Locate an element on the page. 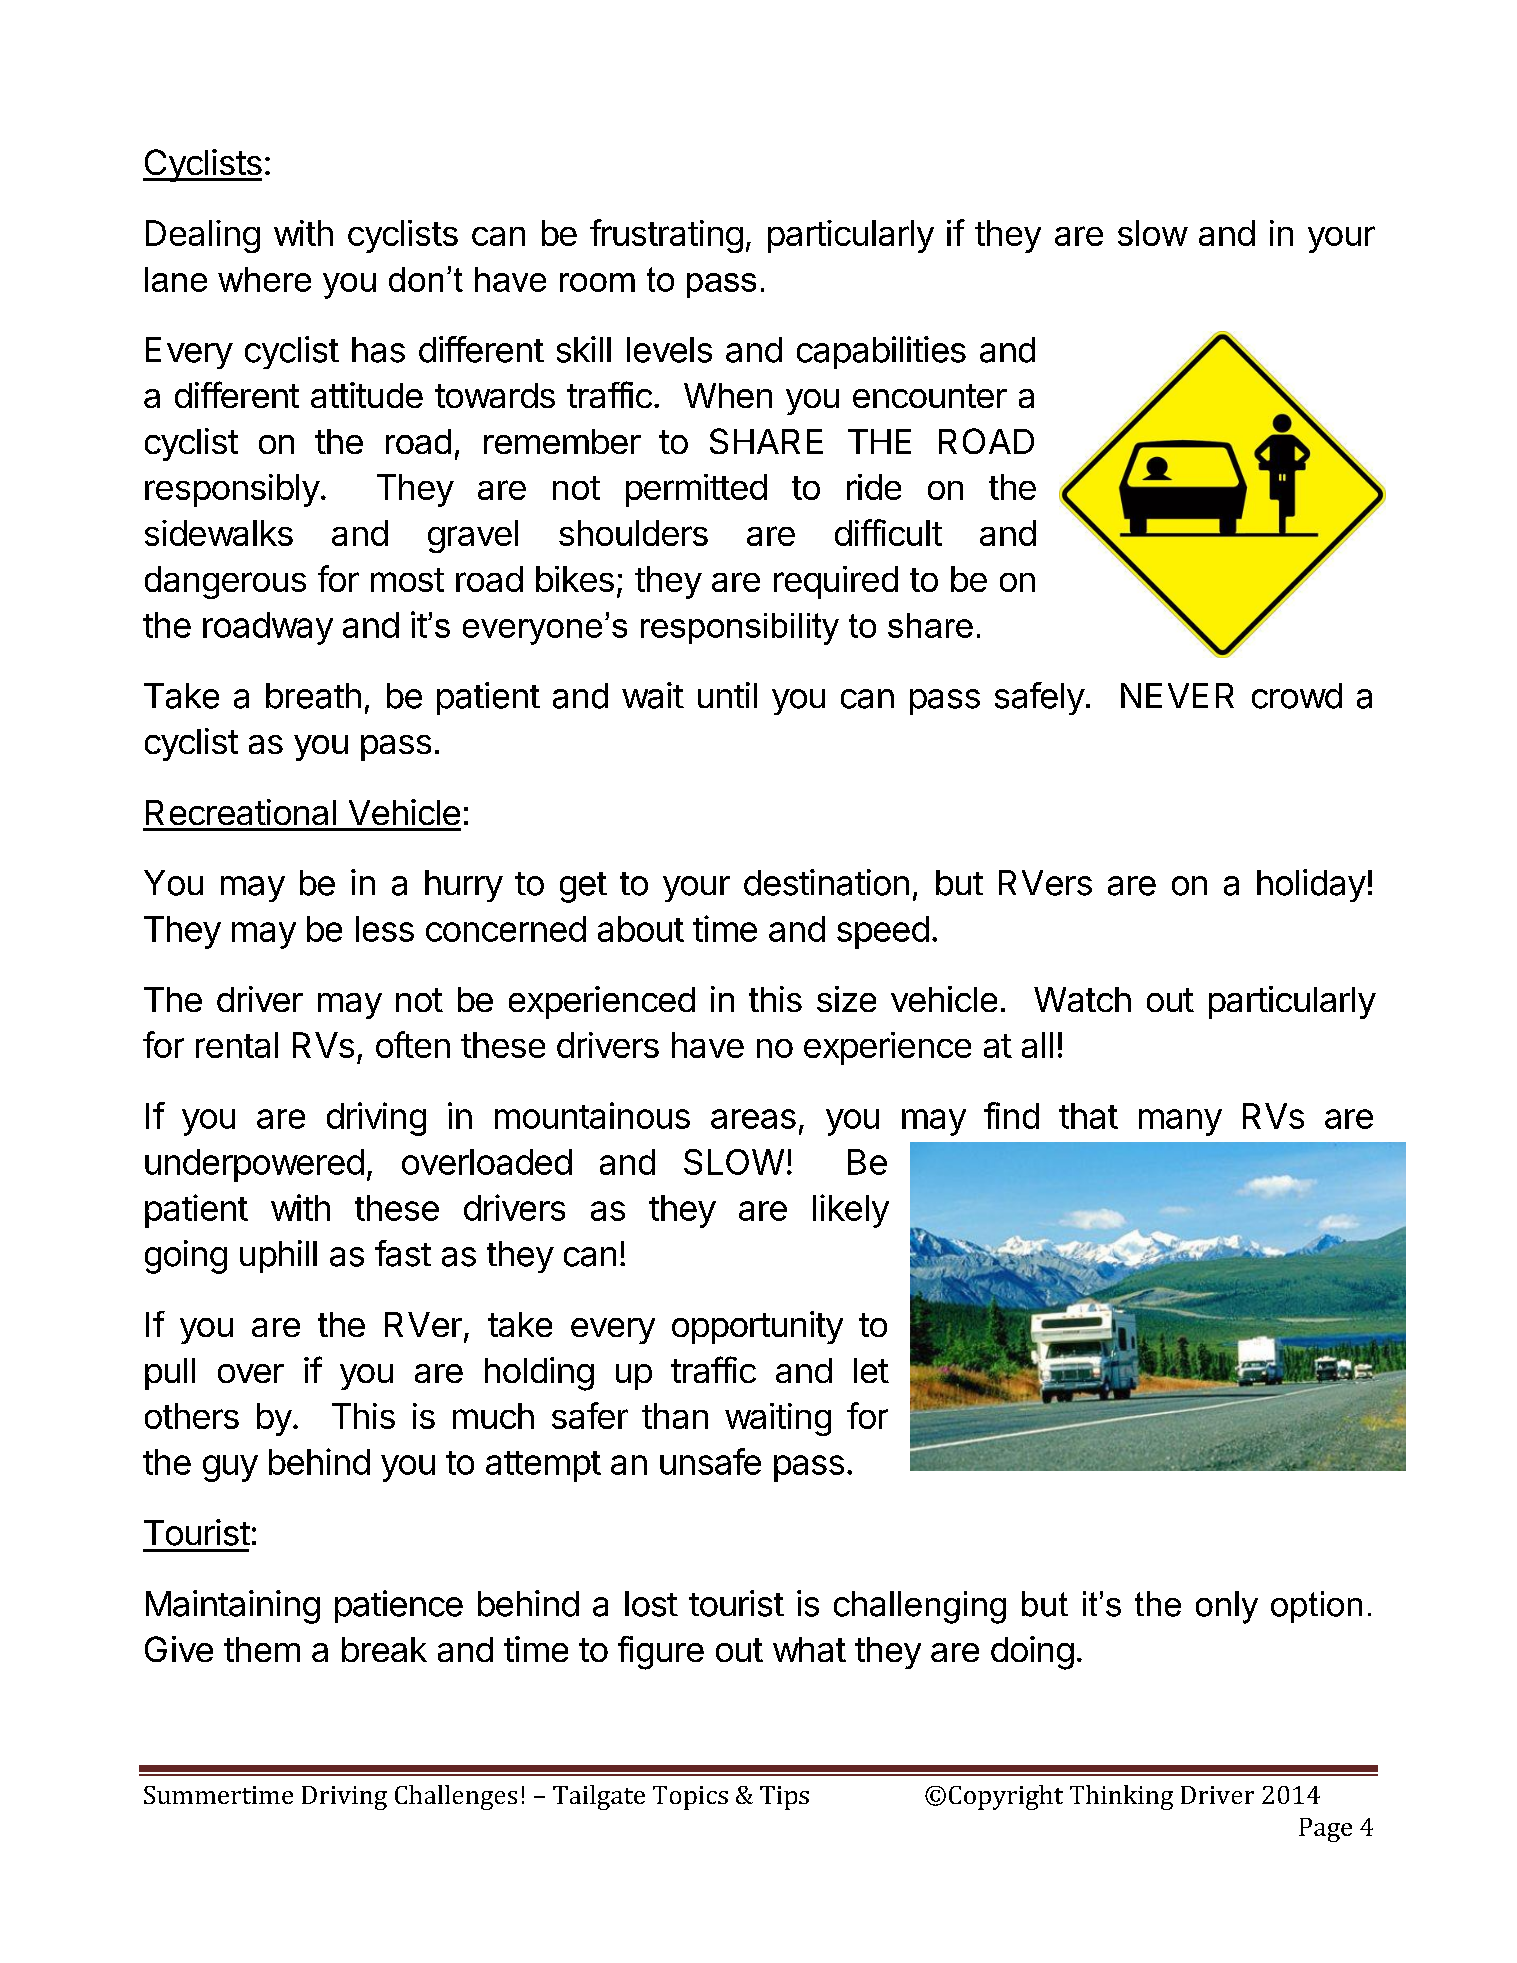 Image resolution: width=1517 pixels, height=1963 pixels. opportunity is located at coordinates (757, 1327).
